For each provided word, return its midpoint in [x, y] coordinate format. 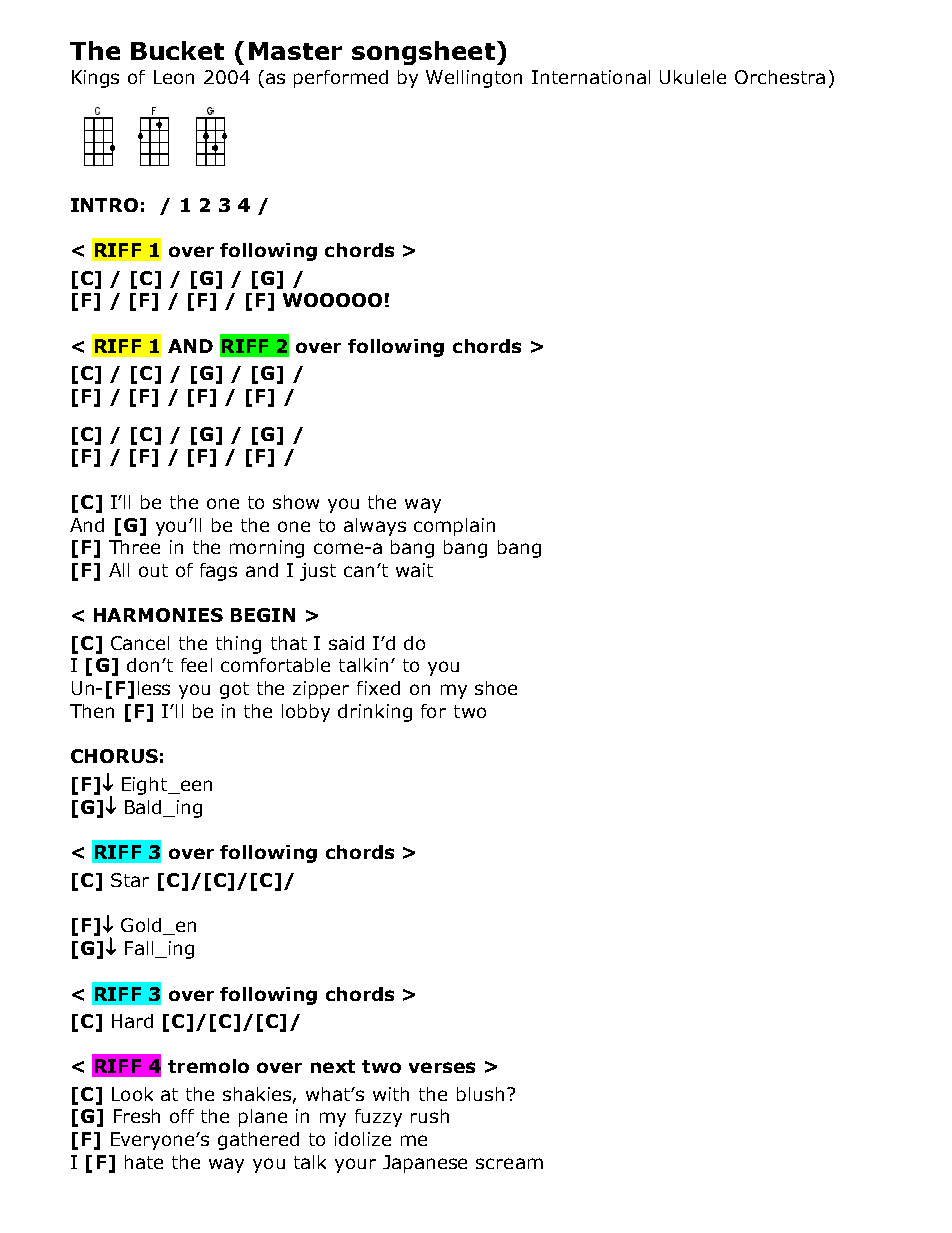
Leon [174, 77]
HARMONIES [158, 615]
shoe [496, 688]
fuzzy [378, 1118]
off [182, 1116]
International [591, 77]
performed [341, 79]
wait [414, 570]
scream [509, 1163]
